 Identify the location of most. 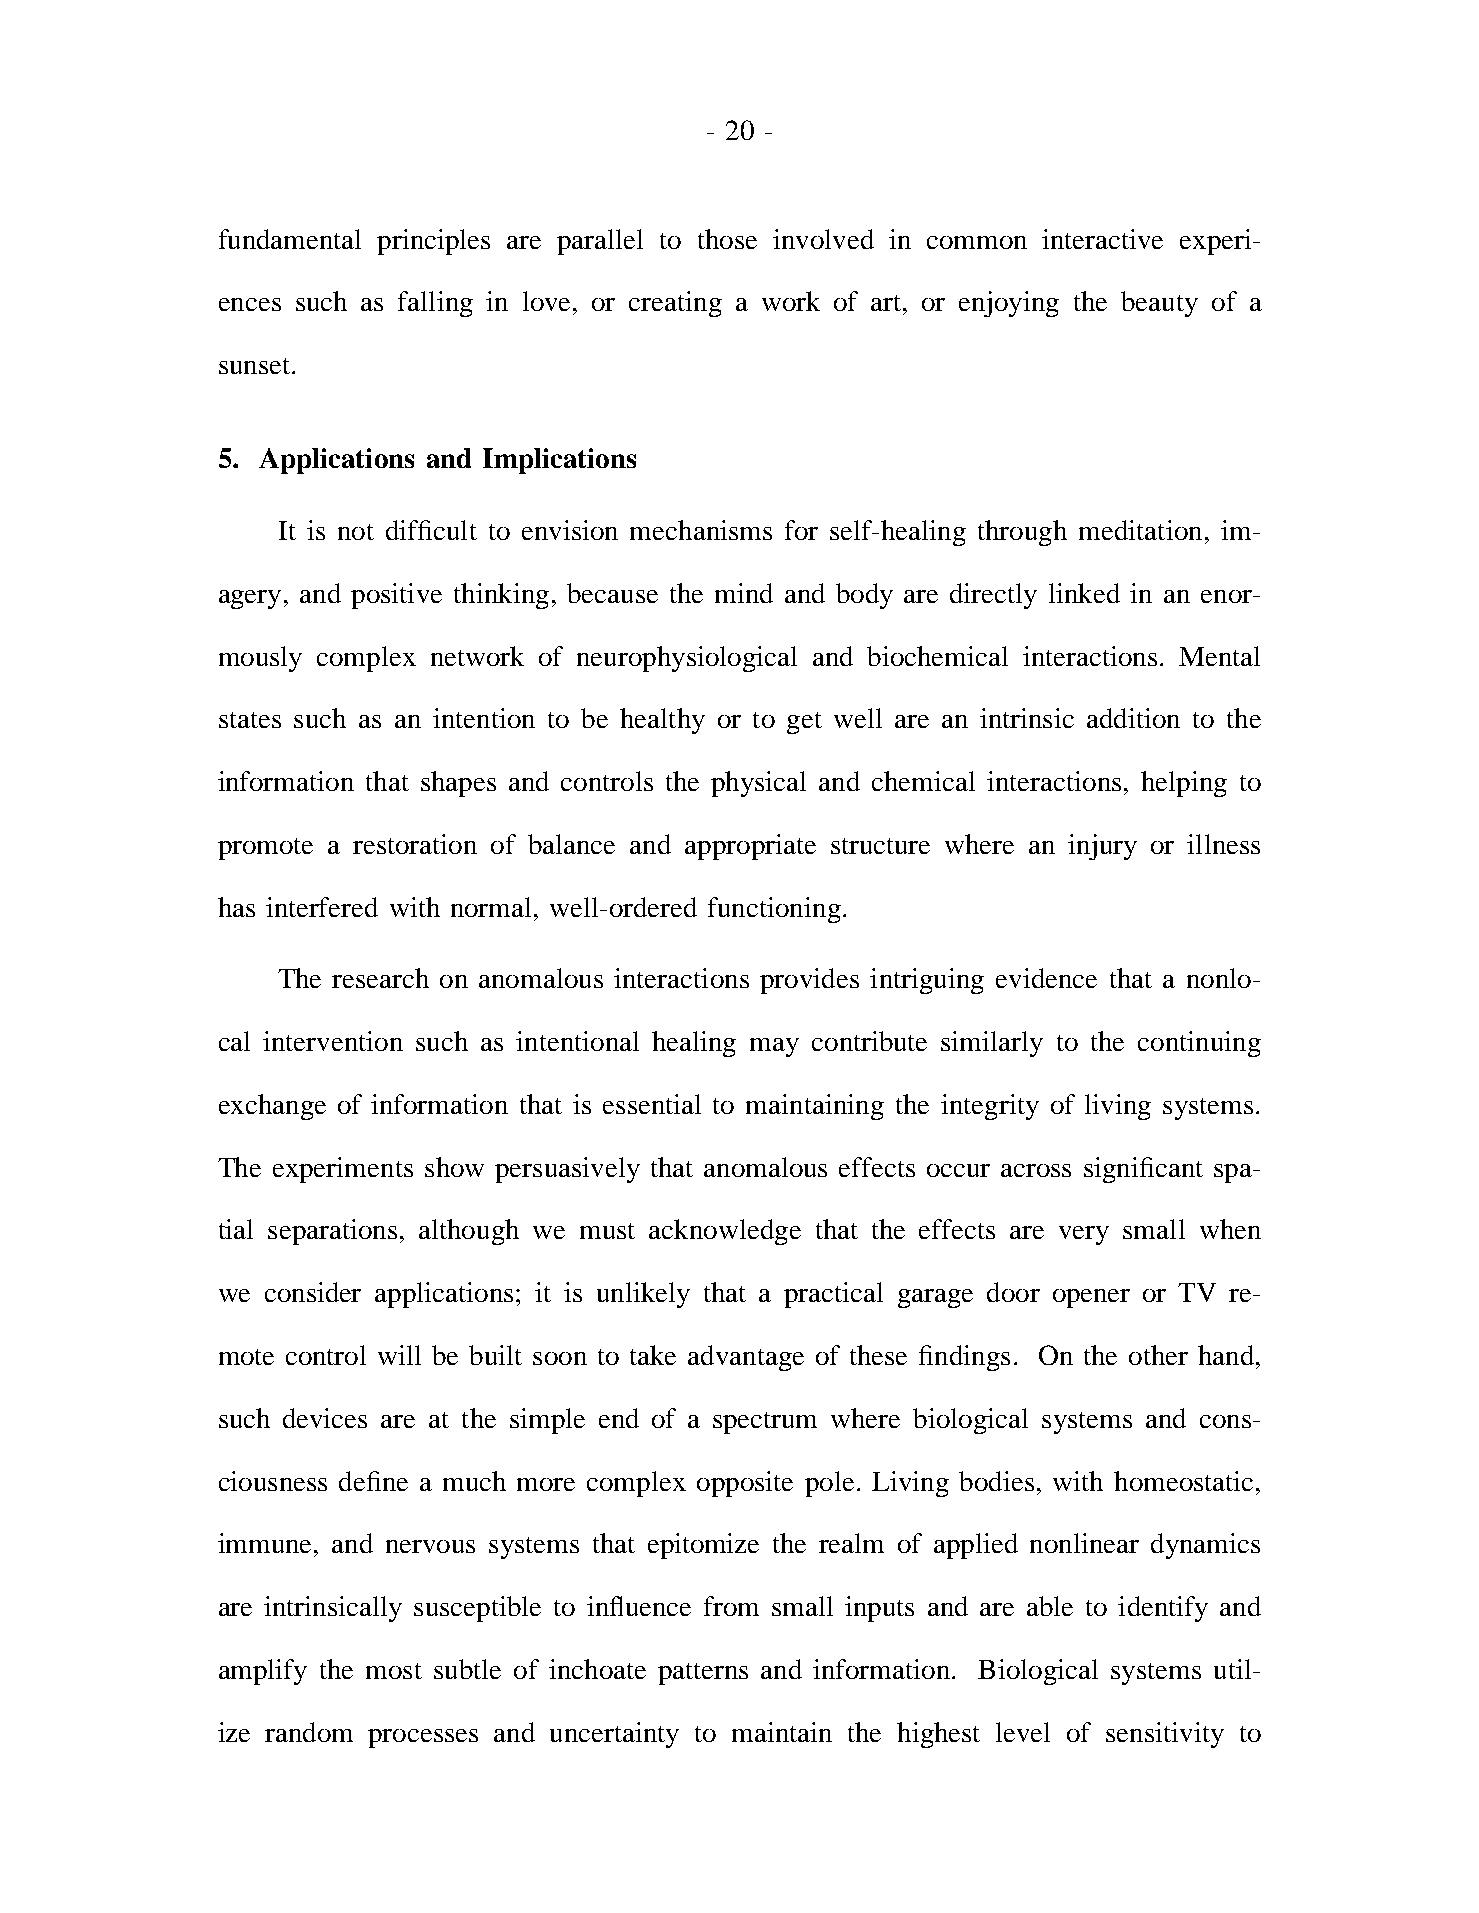
(394, 1671).
